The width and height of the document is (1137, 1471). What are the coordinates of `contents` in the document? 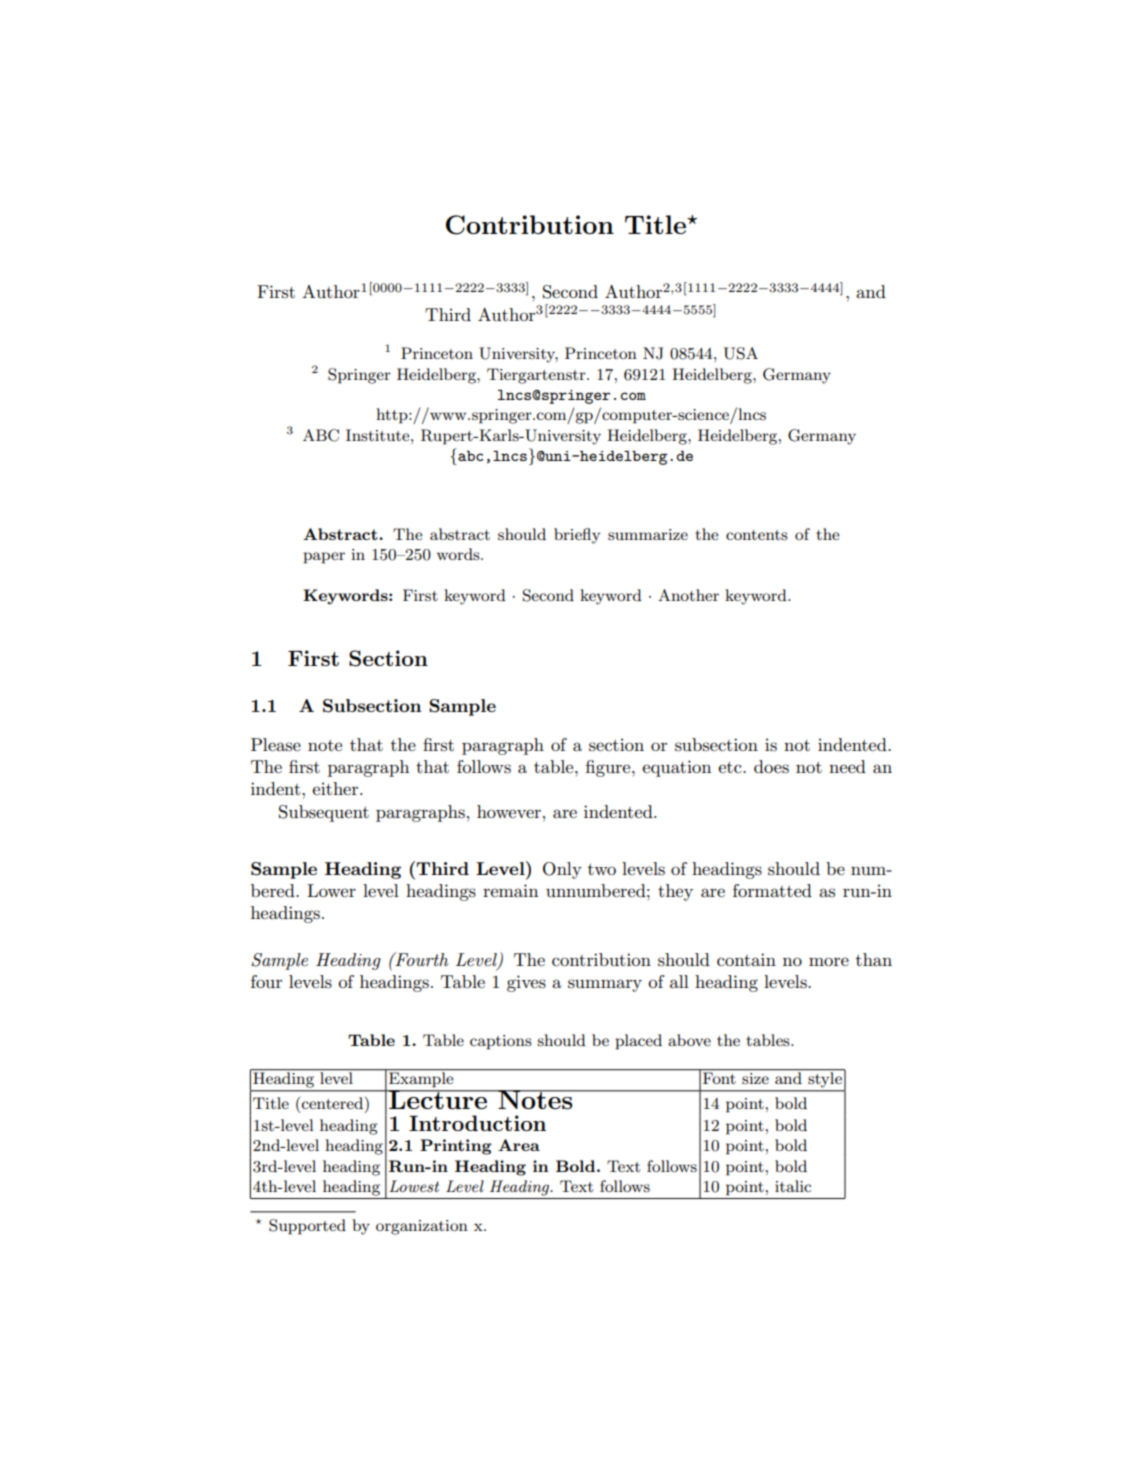 It's located at (757, 535).
